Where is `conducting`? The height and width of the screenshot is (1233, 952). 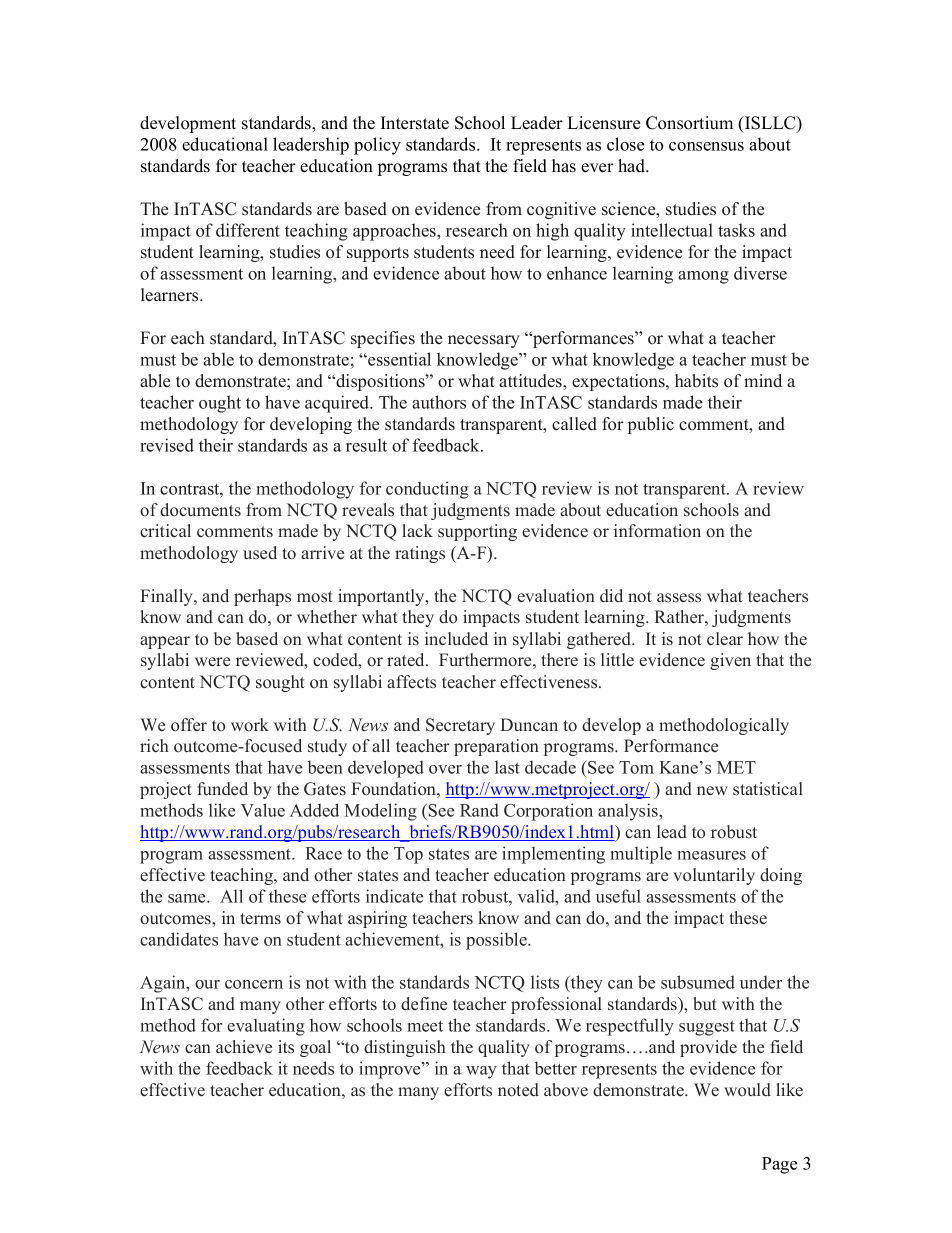 conducting is located at coordinates (427, 490).
